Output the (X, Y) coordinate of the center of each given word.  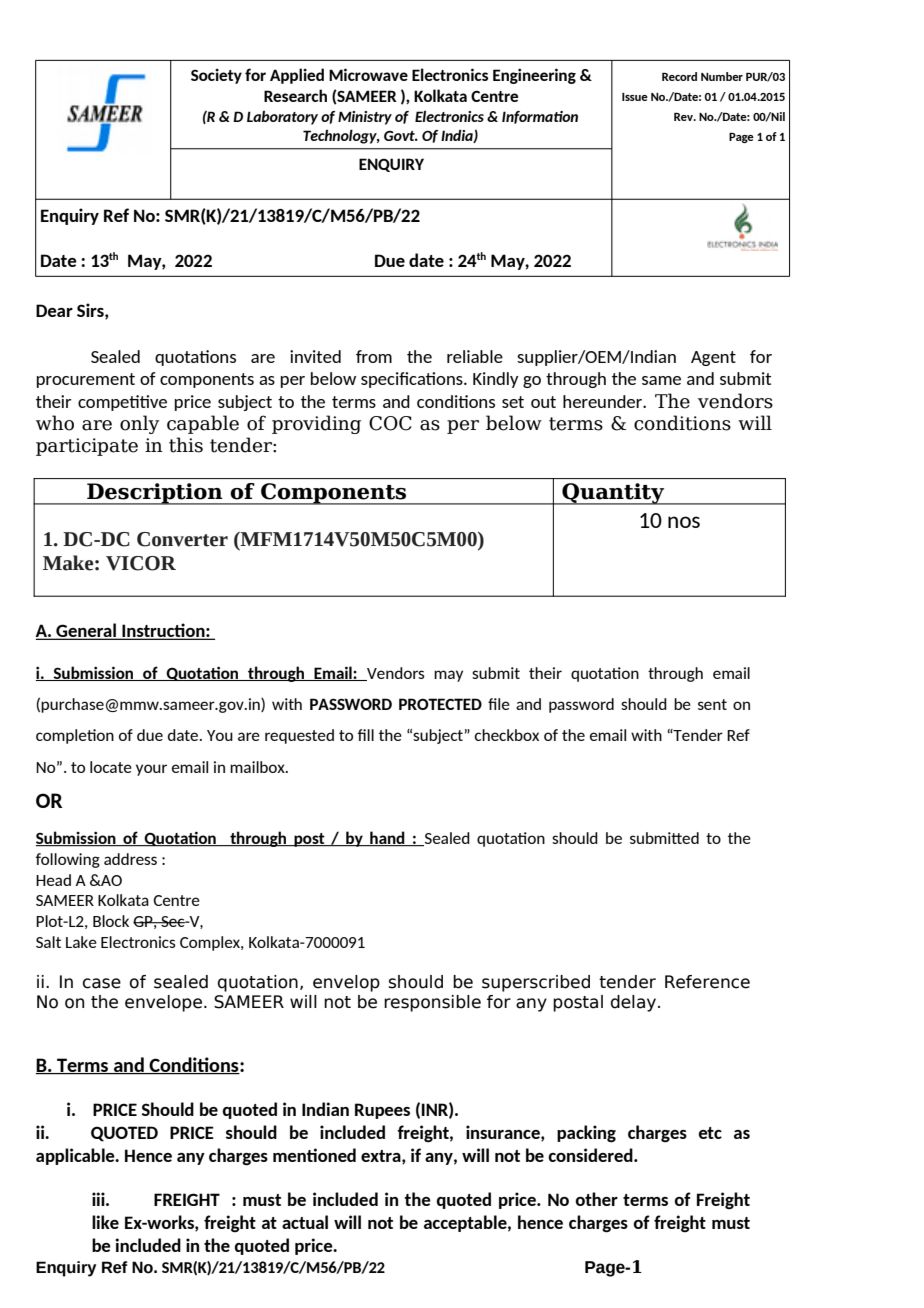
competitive (122, 403)
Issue (635, 97)
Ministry (365, 118)
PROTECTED (440, 704)
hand (387, 838)
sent (712, 704)
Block (111, 921)
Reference (707, 982)
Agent (713, 358)
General (86, 631)
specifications (413, 380)
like (105, 1222)
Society (216, 76)
